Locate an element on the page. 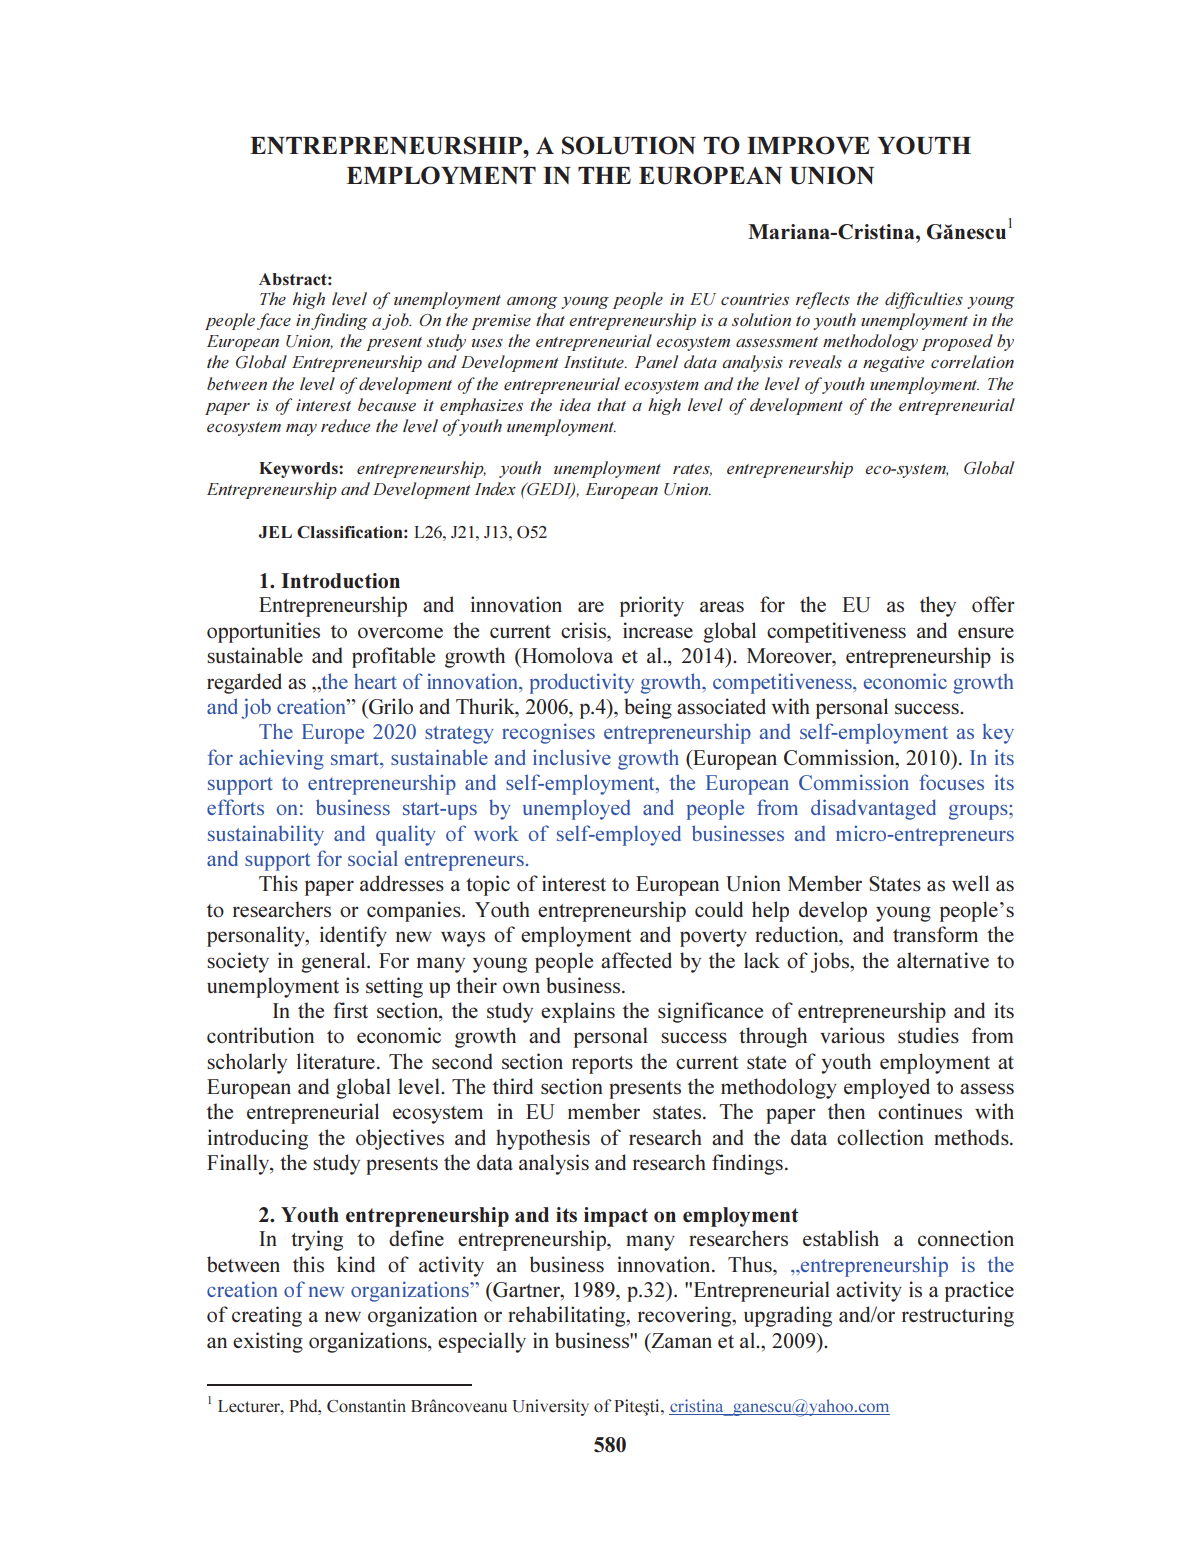 The width and height of the image is (1196, 1548). Constantin is located at coordinates (366, 1406).
